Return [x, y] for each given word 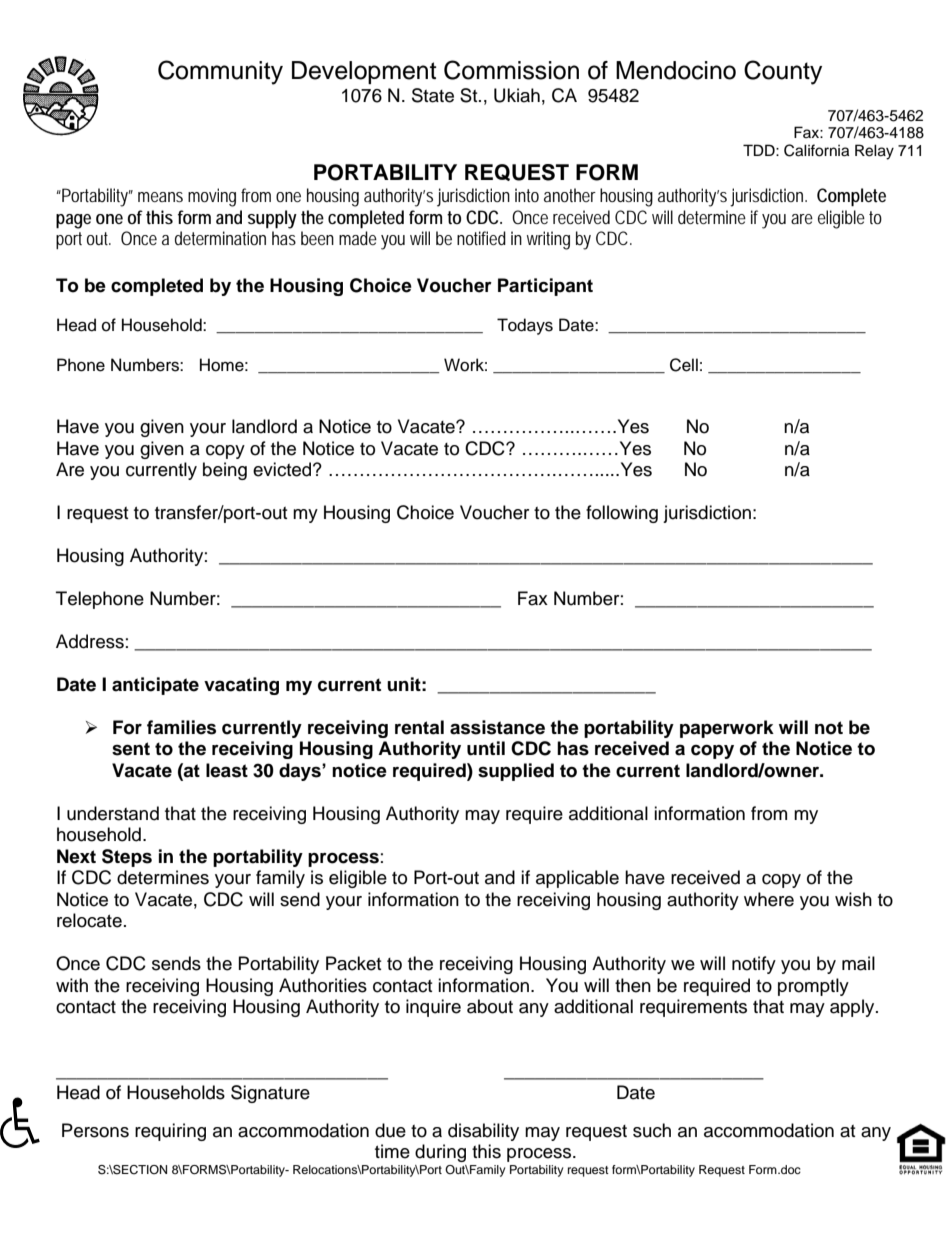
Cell [684, 365]
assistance [497, 727]
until [486, 748]
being [225, 471]
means [160, 197]
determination [220, 238]
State [433, 95]
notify [754, 965]
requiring [170, 1132]
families [181, 727]
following [622, 514]
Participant [545, 287]
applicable [577, 879]
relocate [89, 920]
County [783, 72]
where [769, 899]
